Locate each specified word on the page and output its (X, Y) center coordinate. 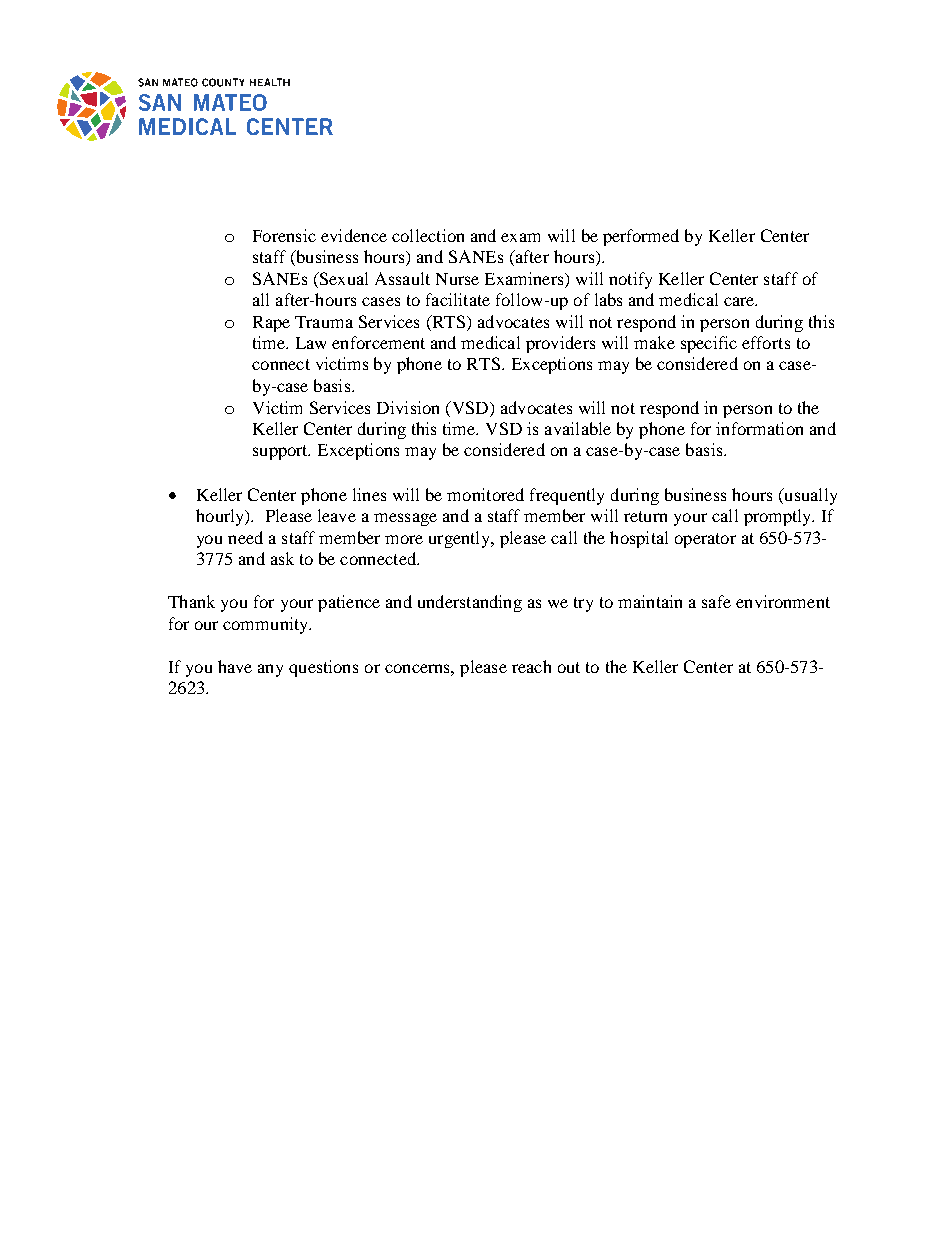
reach (531, 666)
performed (641, 237)
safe (716, 601)
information (759, 428)
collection (428, 235)
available (578, 428)
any (270, 670)
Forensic (284, 235)
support (281, 452)
